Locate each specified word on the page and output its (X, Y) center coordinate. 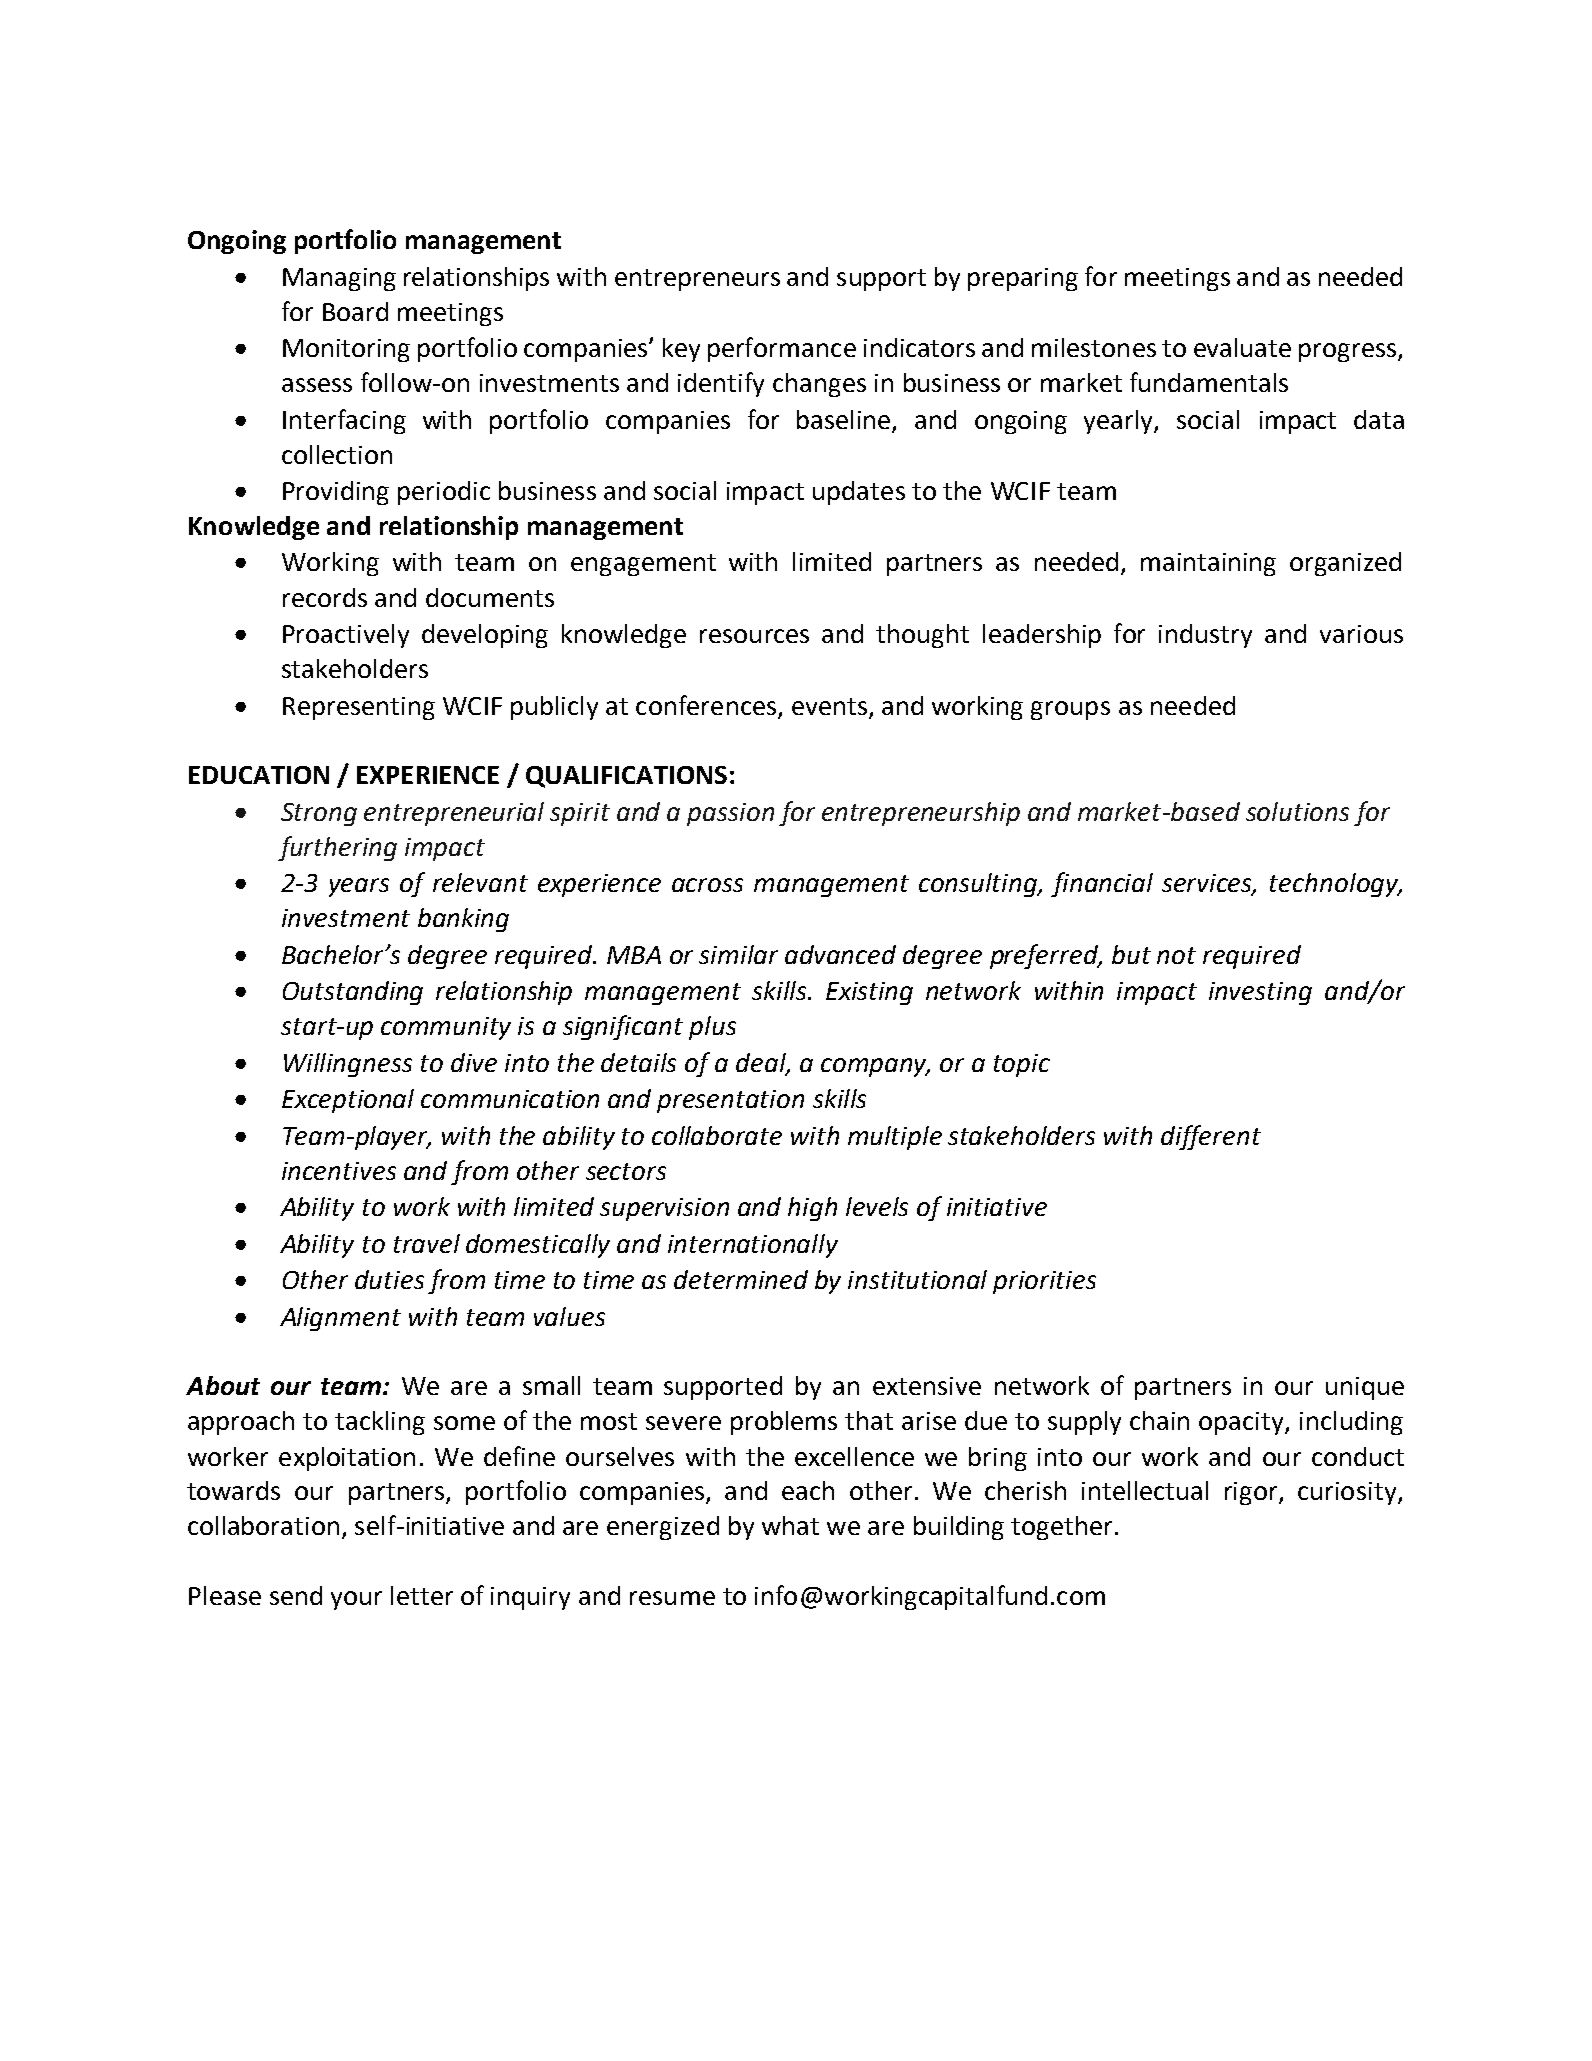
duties (389, 1279)
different (1211, 1137)
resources (754, 636)
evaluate (1242, 347)
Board (355, 311)
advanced (840, 954)
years (359, 887)
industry (1205, 636)
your (356, 1600)
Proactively (346, 636)
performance (782, 349)
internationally (753, 1246)
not (1176, 955)
